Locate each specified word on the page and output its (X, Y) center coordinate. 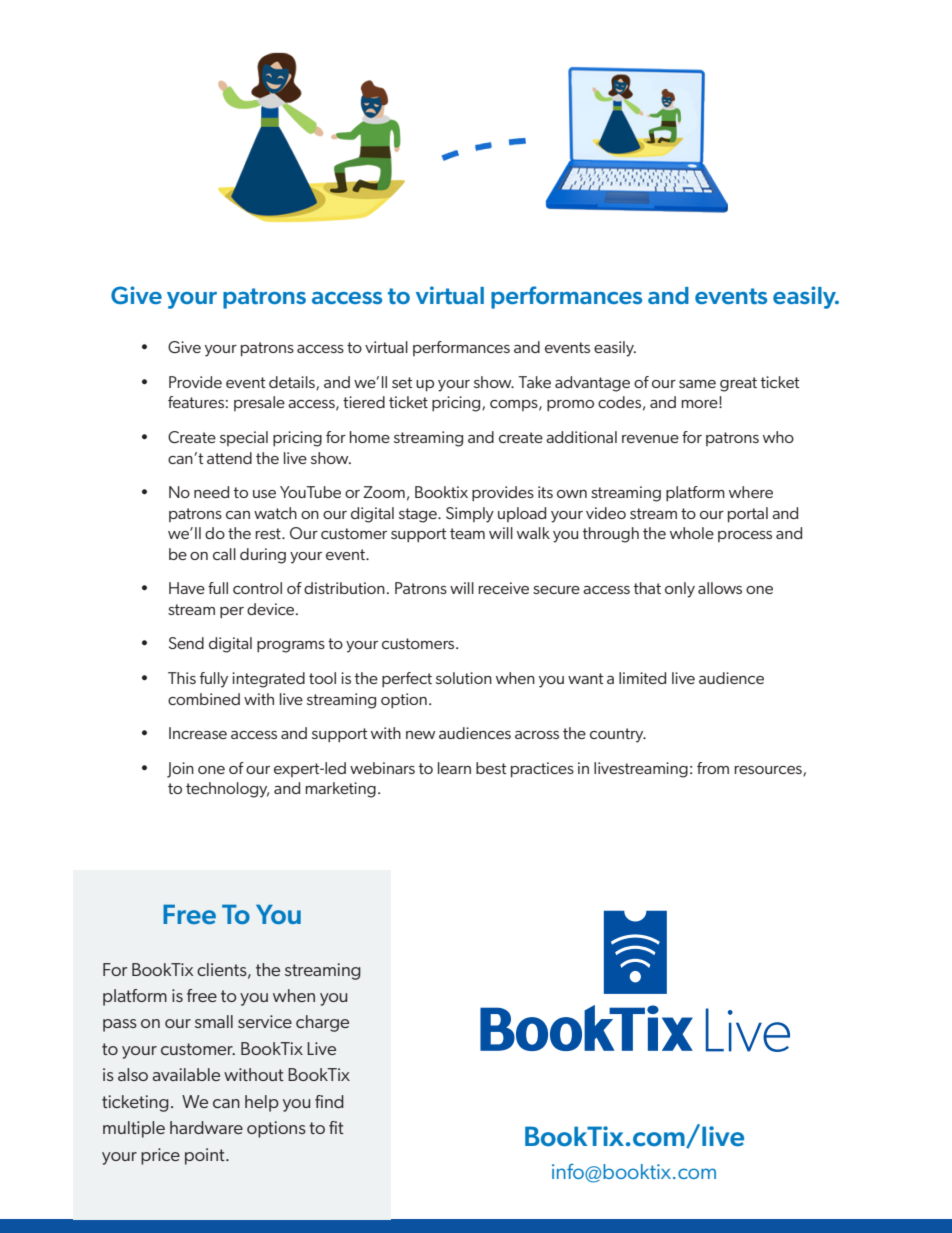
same (697, 384)
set (402, 382)
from (713, 768)
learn (454, 768)
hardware (206, 1127)
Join (180, 770)
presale (259, 403)
